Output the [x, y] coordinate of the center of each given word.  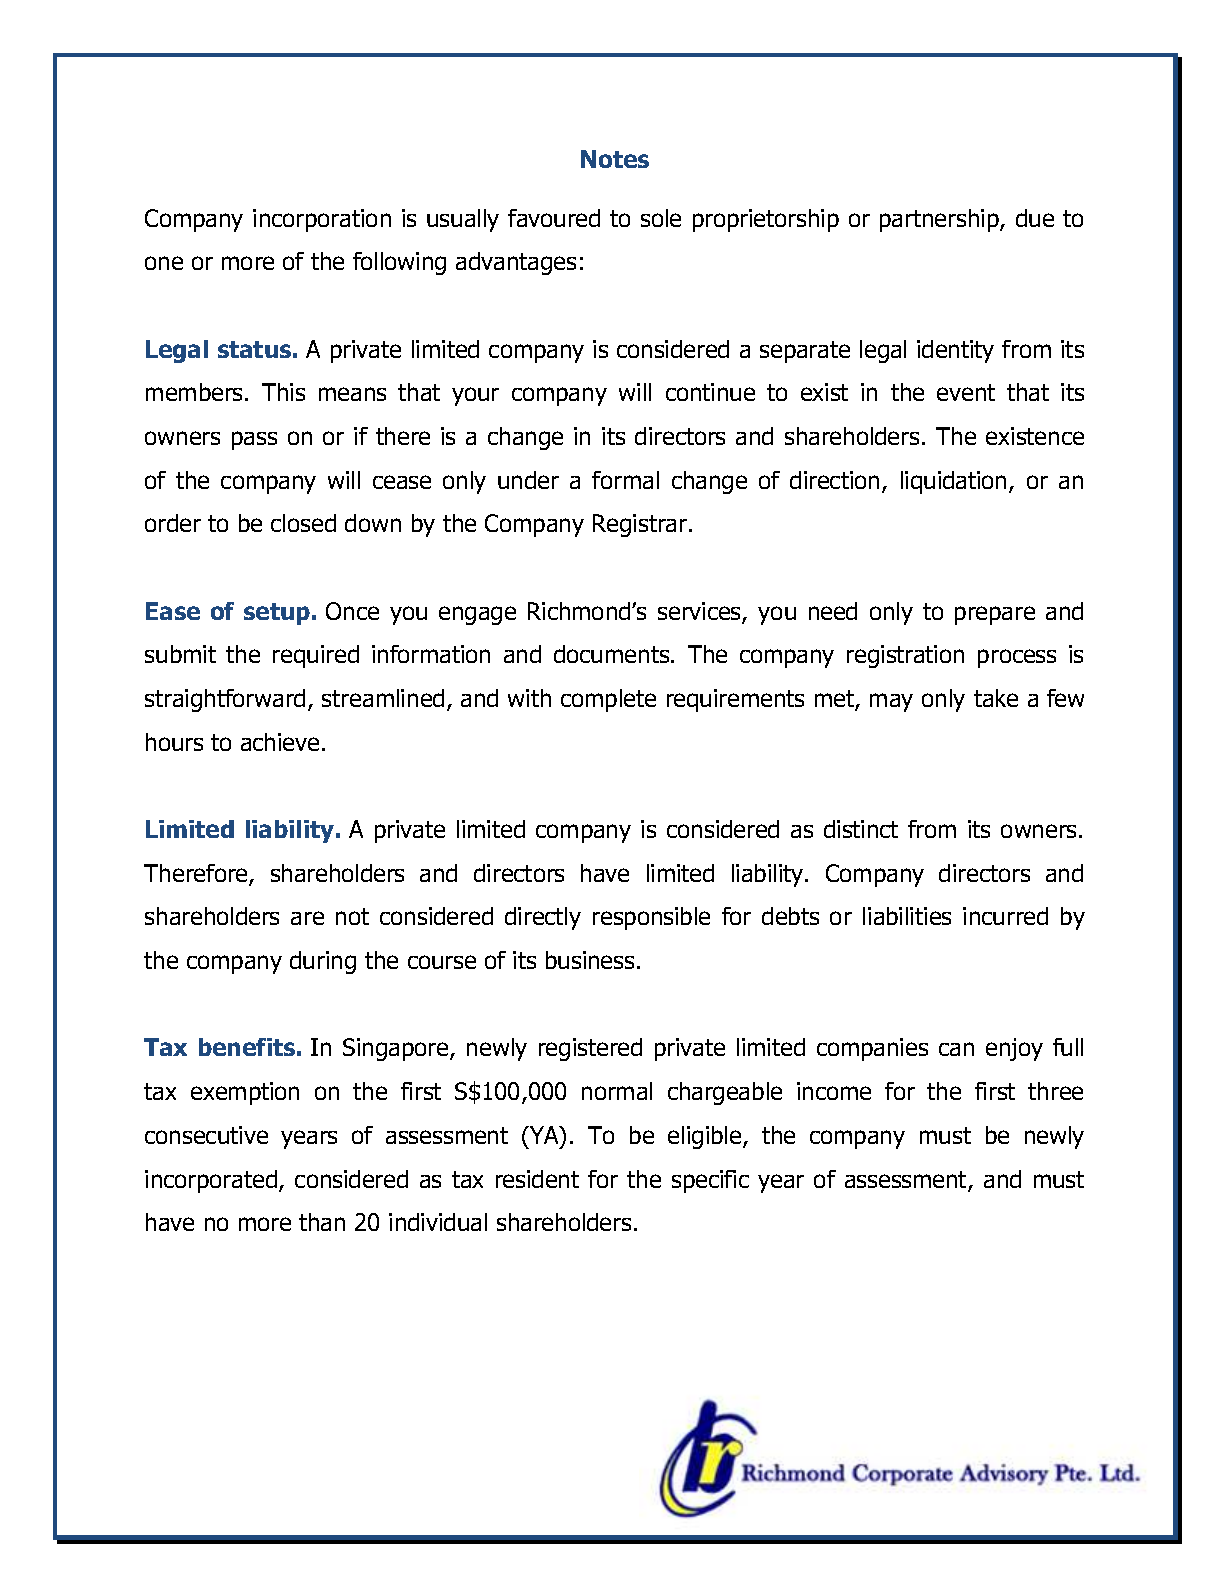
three [1055, 1091]
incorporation [322, 220]
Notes [615, 159]
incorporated [211, 1181]
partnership [940, 220]
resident [537, 1179]
